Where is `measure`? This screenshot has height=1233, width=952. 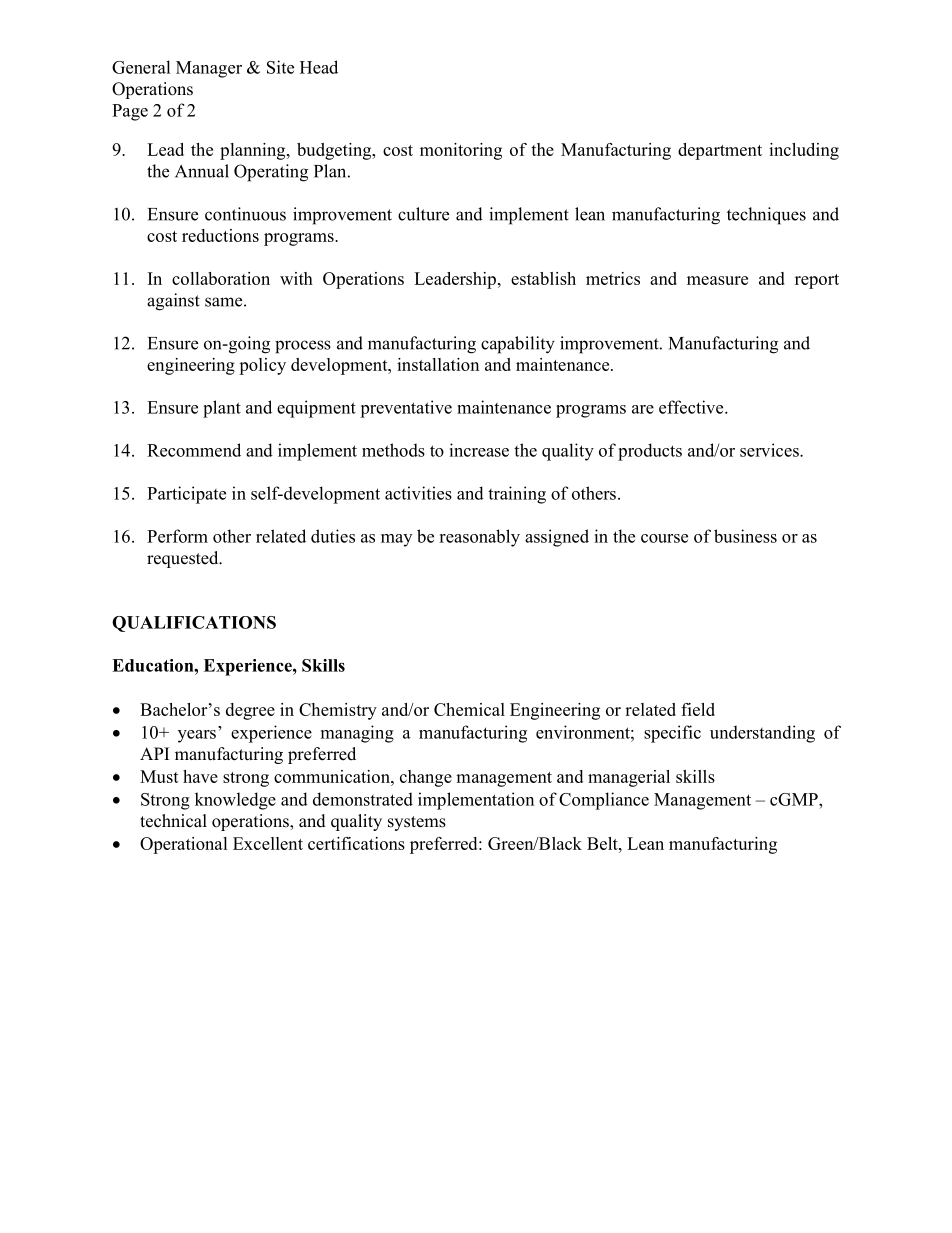 measure is located at coordinates (717, 280).
